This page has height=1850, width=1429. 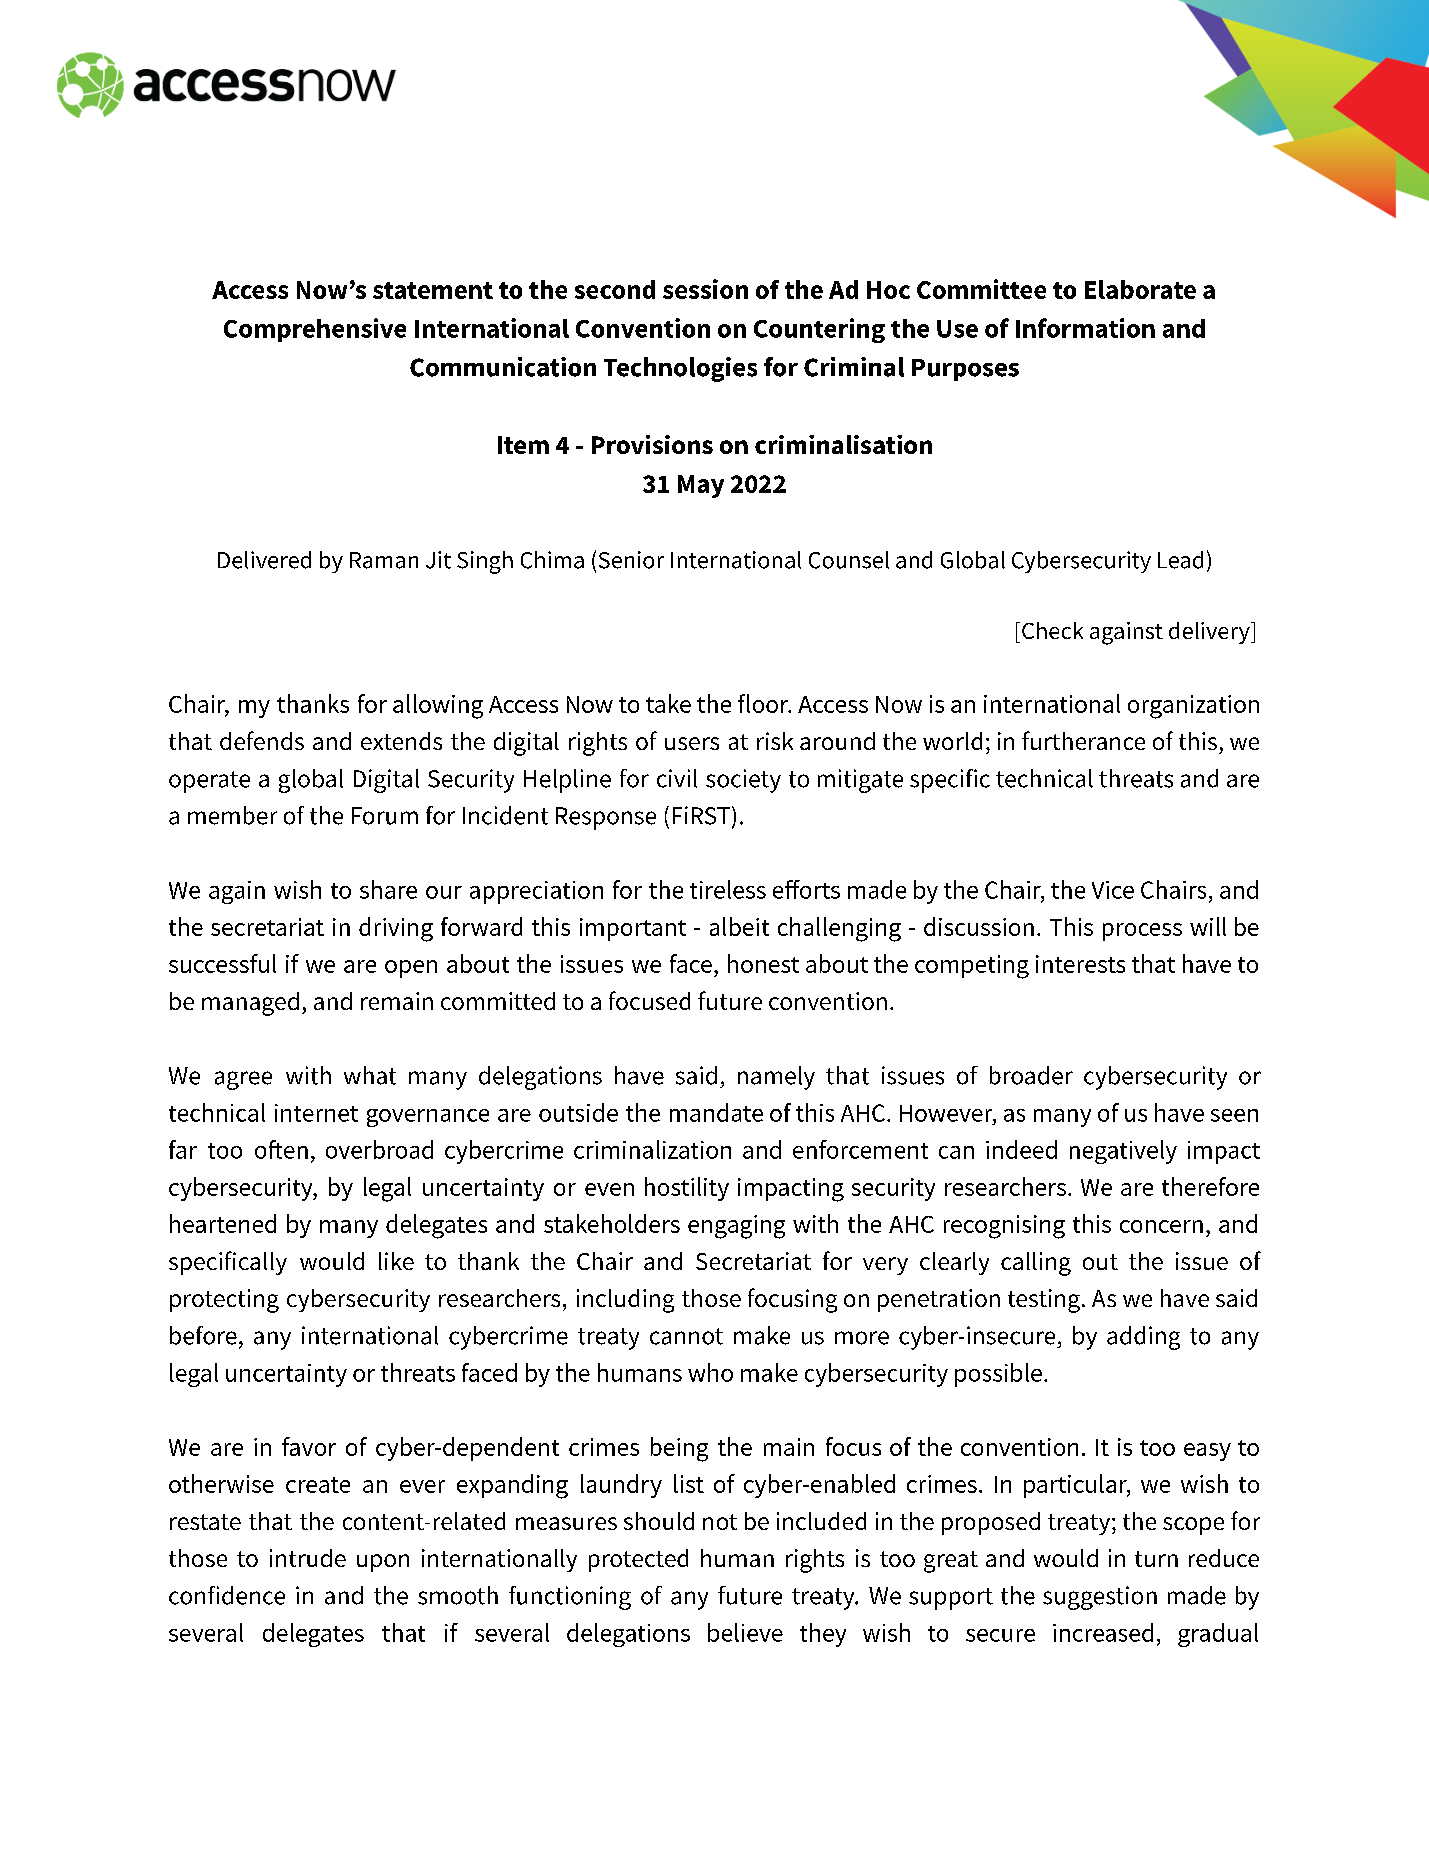 What do you see at coordinates (736, 1227) in the page?
I see `engaging` at bounding box center [736, 1227].
